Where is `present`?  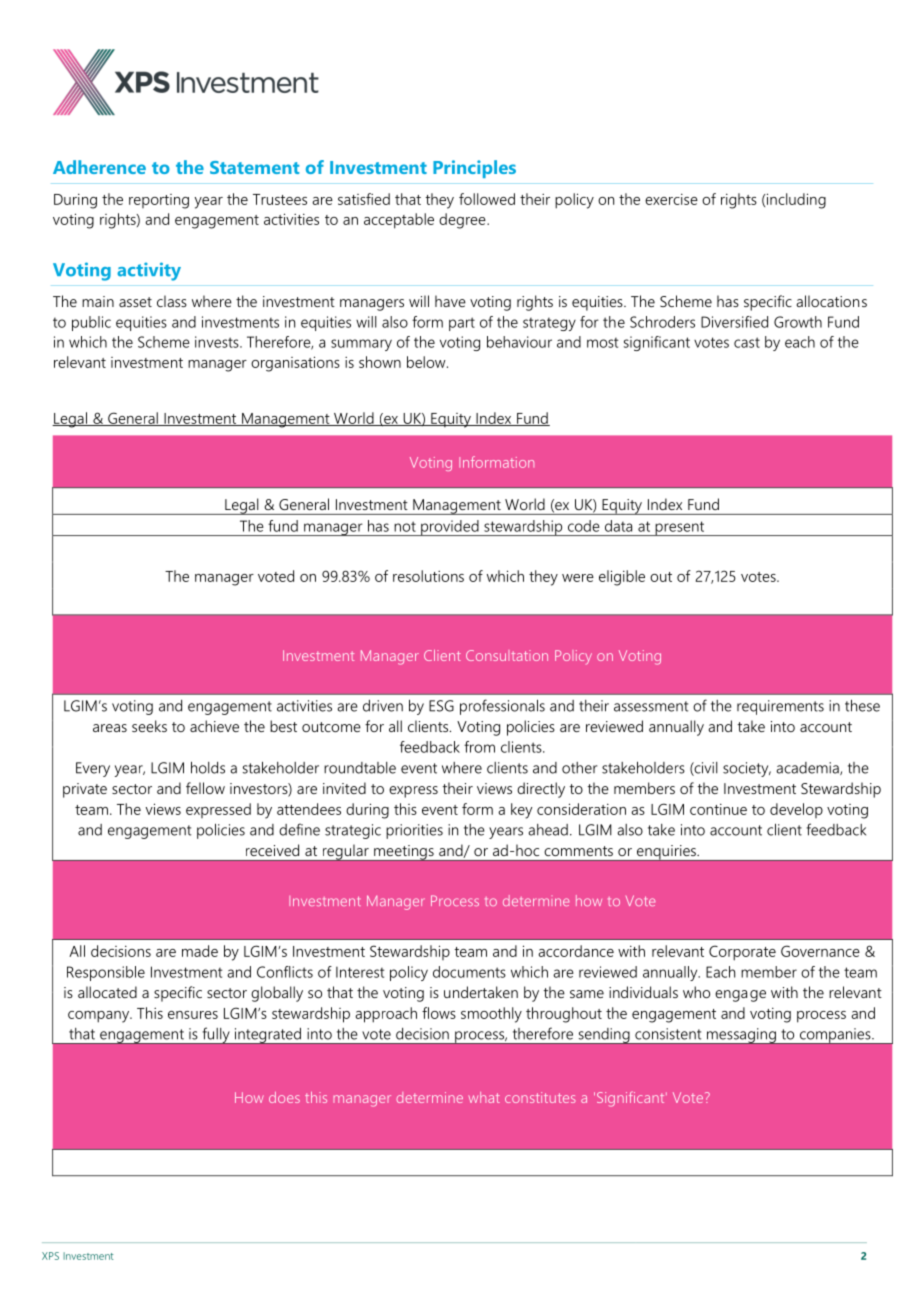 present is located at coordinates (680, 528).
